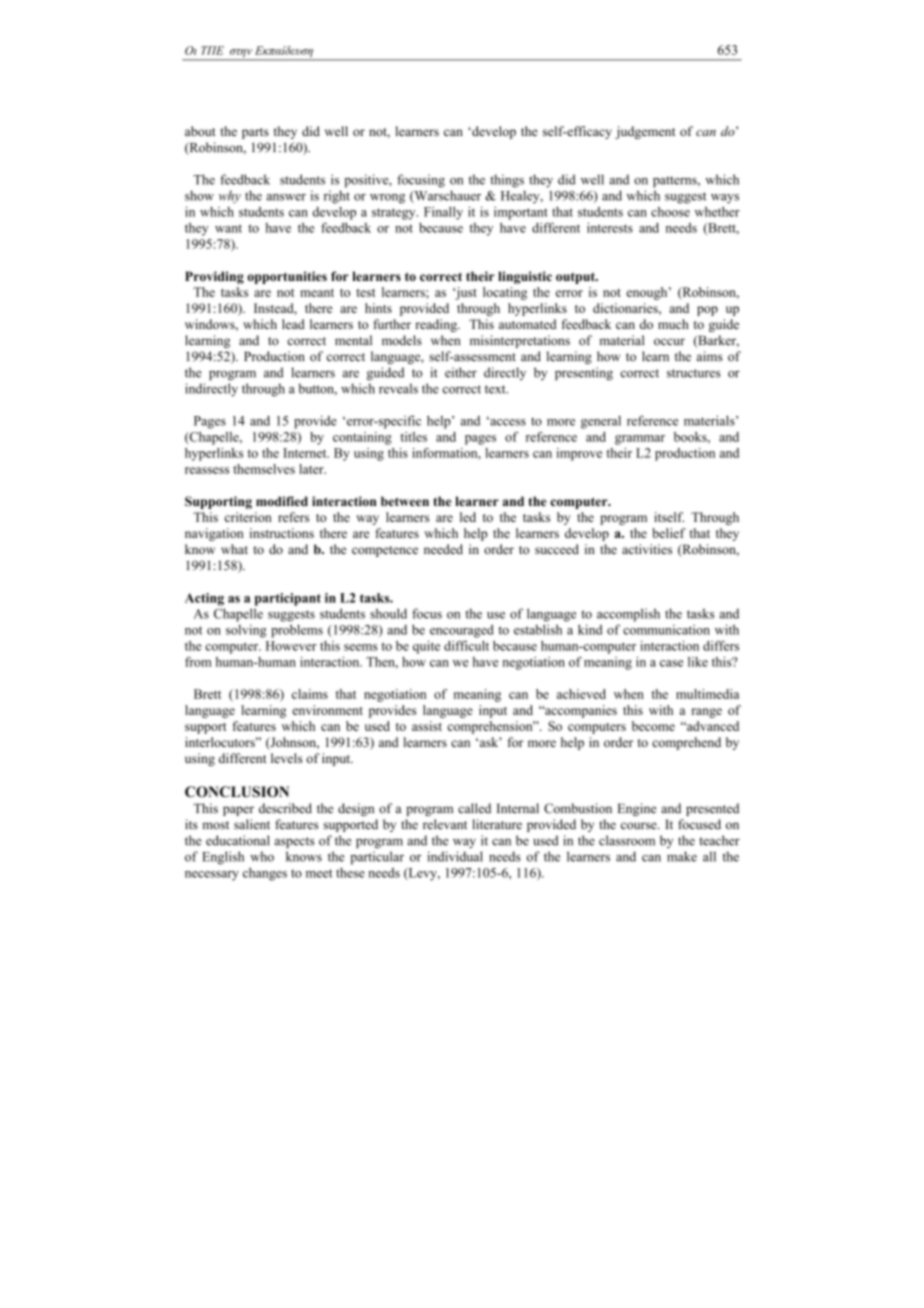 This document has width=924, height=1308. I want to click on individual, so click(455, 856).
